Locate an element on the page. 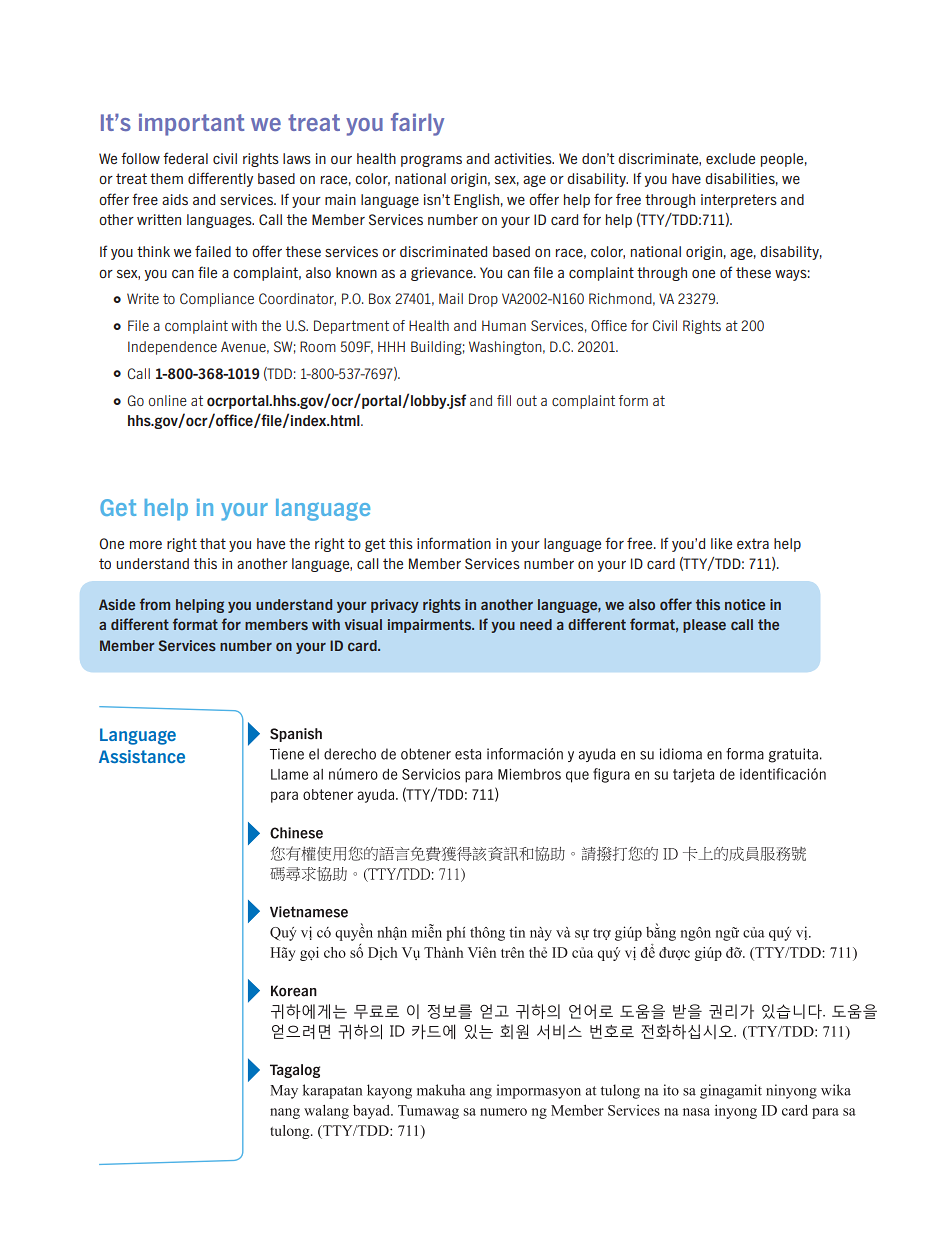  please is located at coordinates (704, 626).
